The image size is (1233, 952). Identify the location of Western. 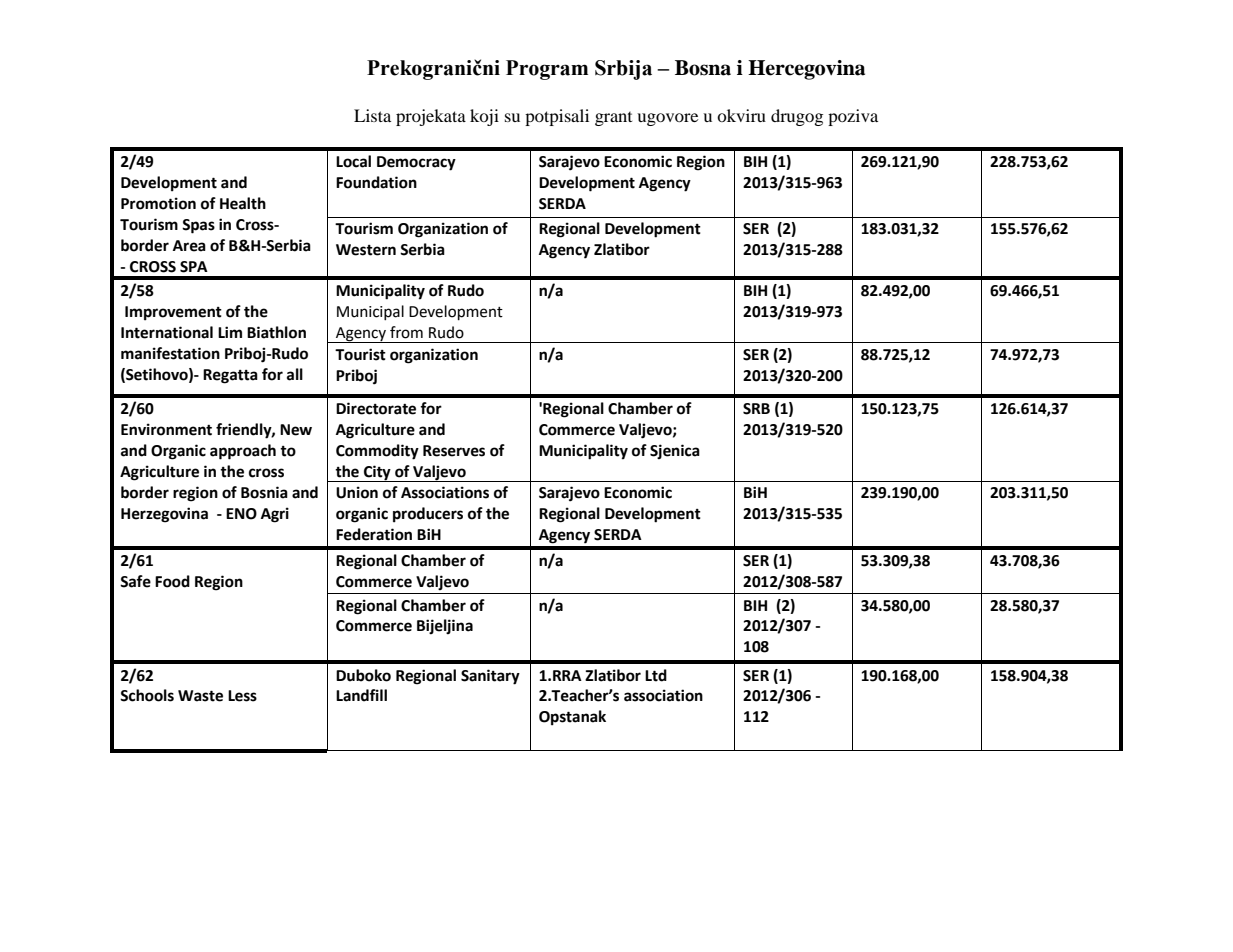
(366, 250).
